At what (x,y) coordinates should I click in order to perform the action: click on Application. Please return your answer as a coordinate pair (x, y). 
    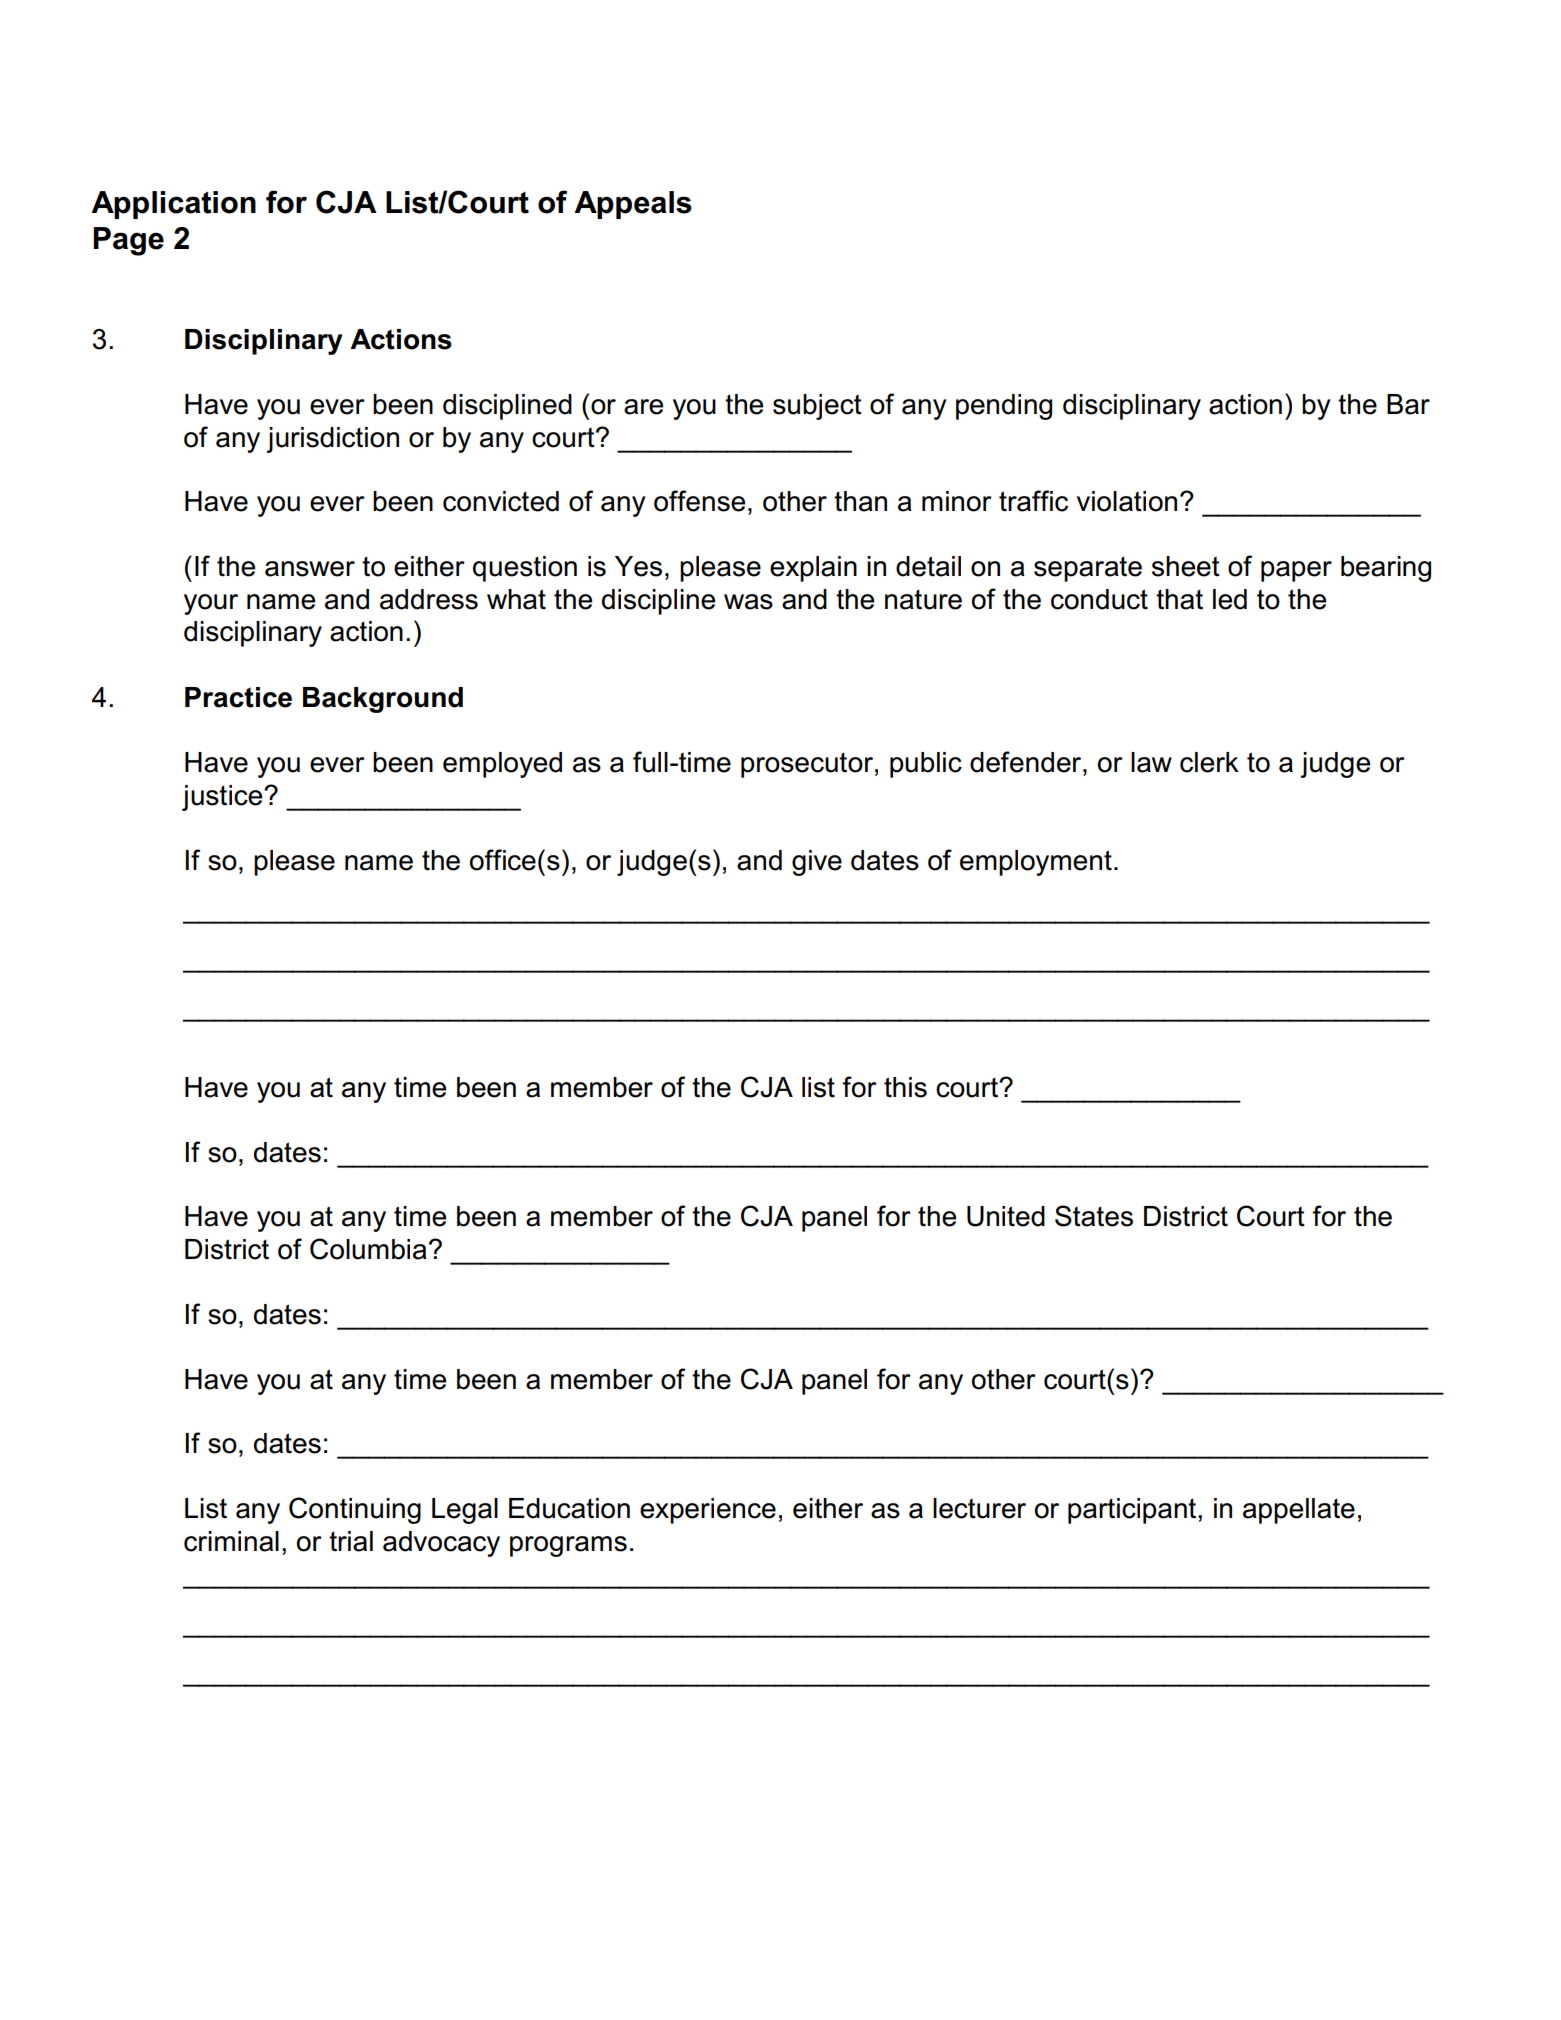
    Looking at the image, I should click on (173, 205).
